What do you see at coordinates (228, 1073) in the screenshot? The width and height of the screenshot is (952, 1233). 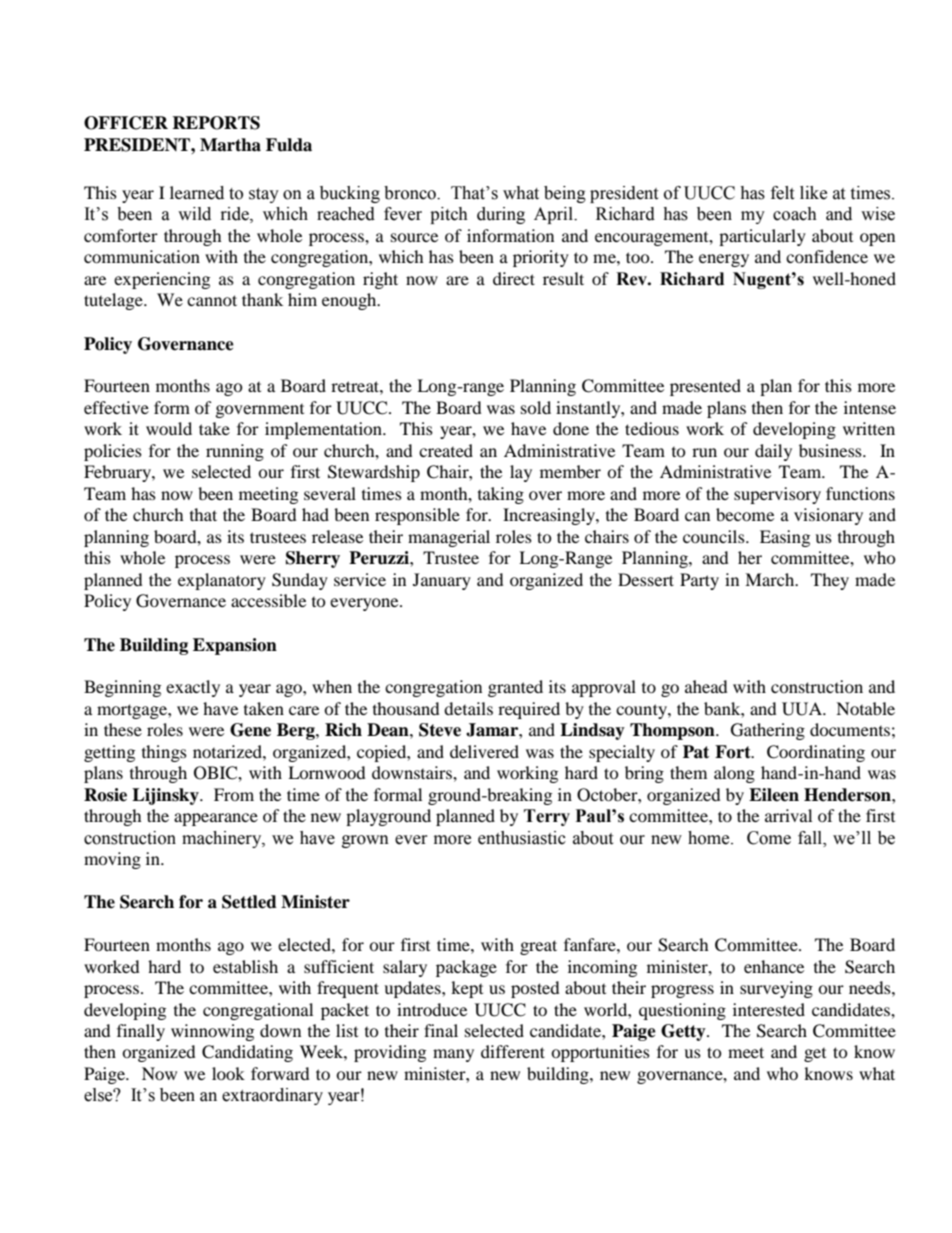 I see `look` at bounding box center [228, 1073].
